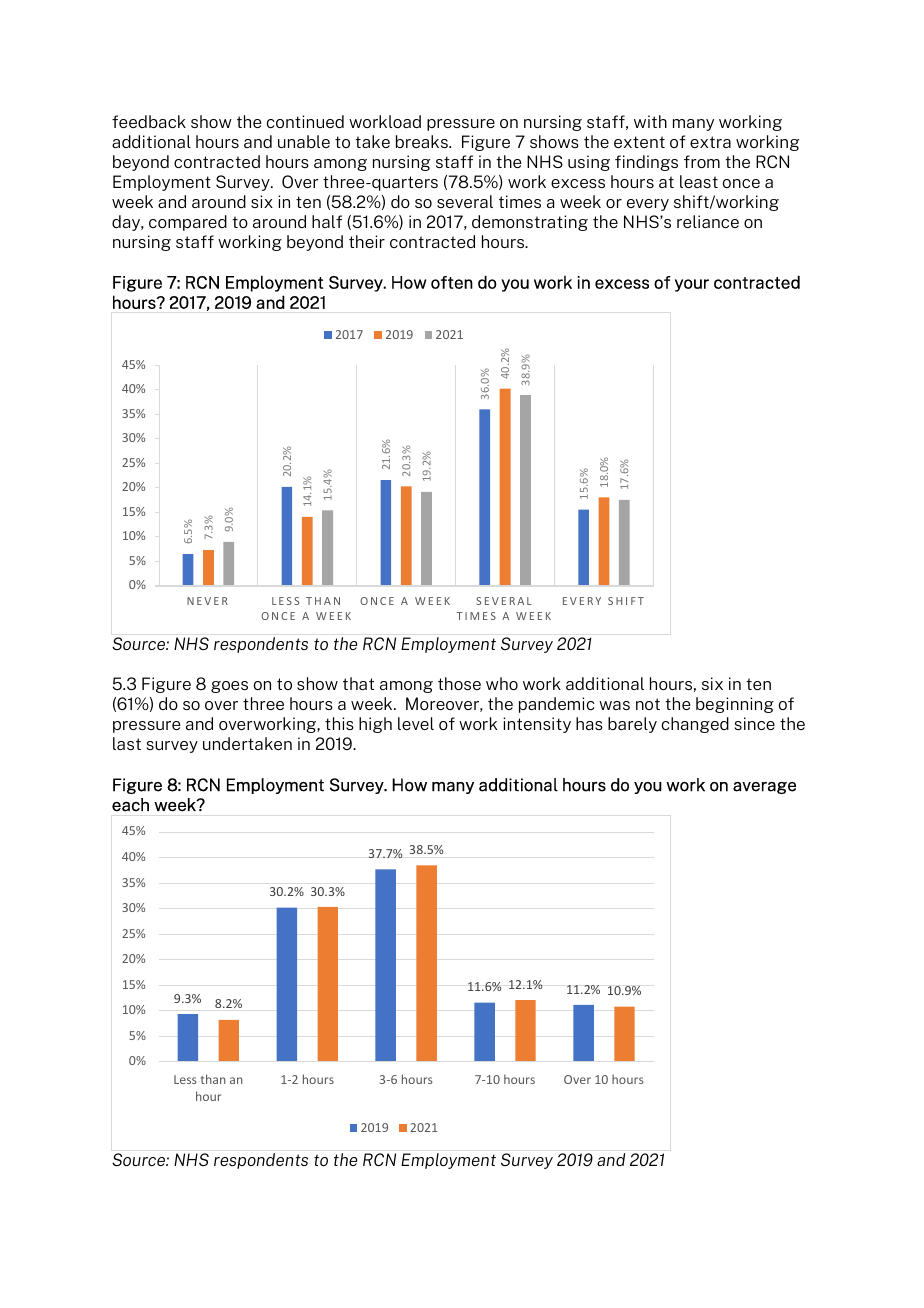  I want to click on extra, so click(710, 142).
